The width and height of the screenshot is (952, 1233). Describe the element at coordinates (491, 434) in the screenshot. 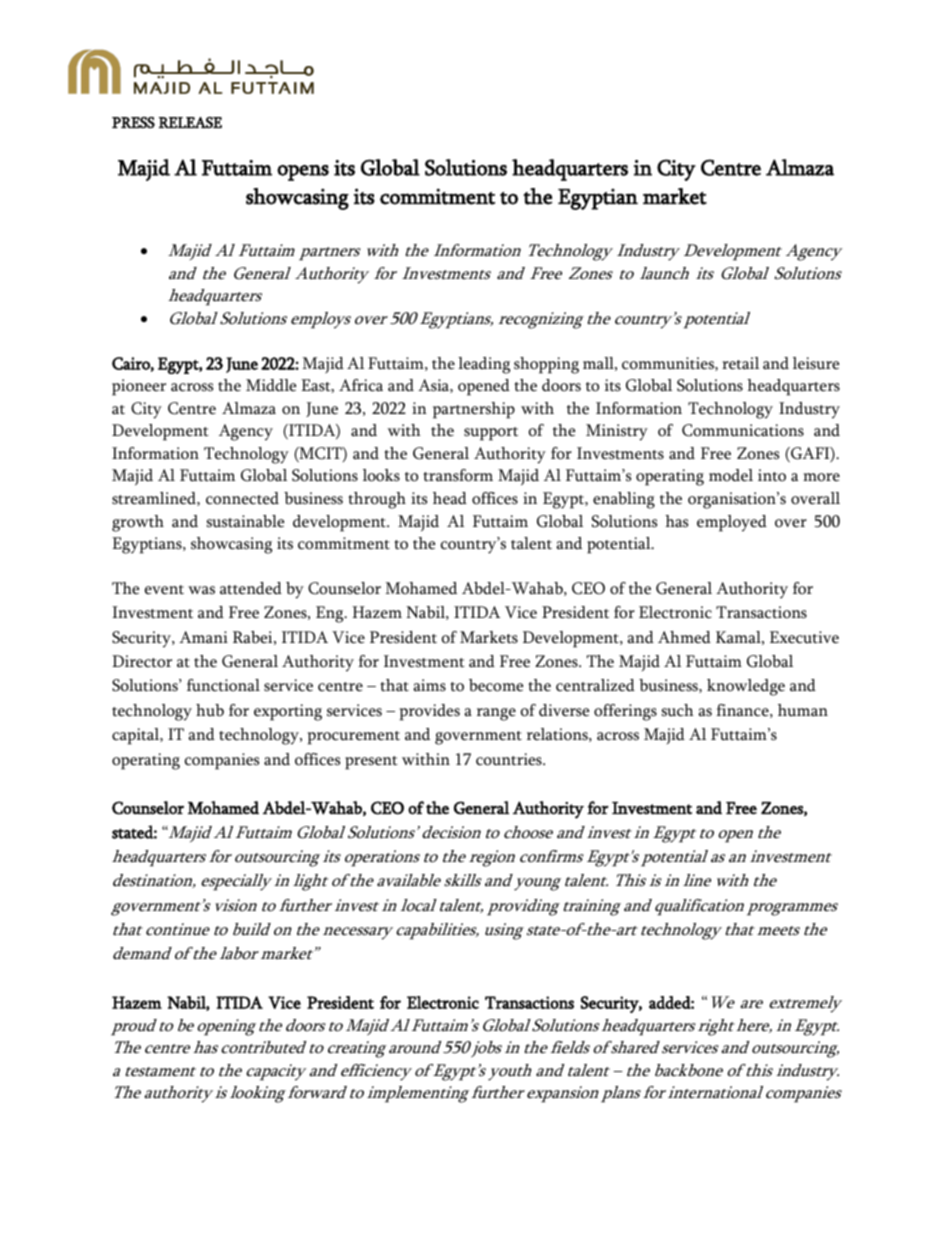

I see `support` at that location.
